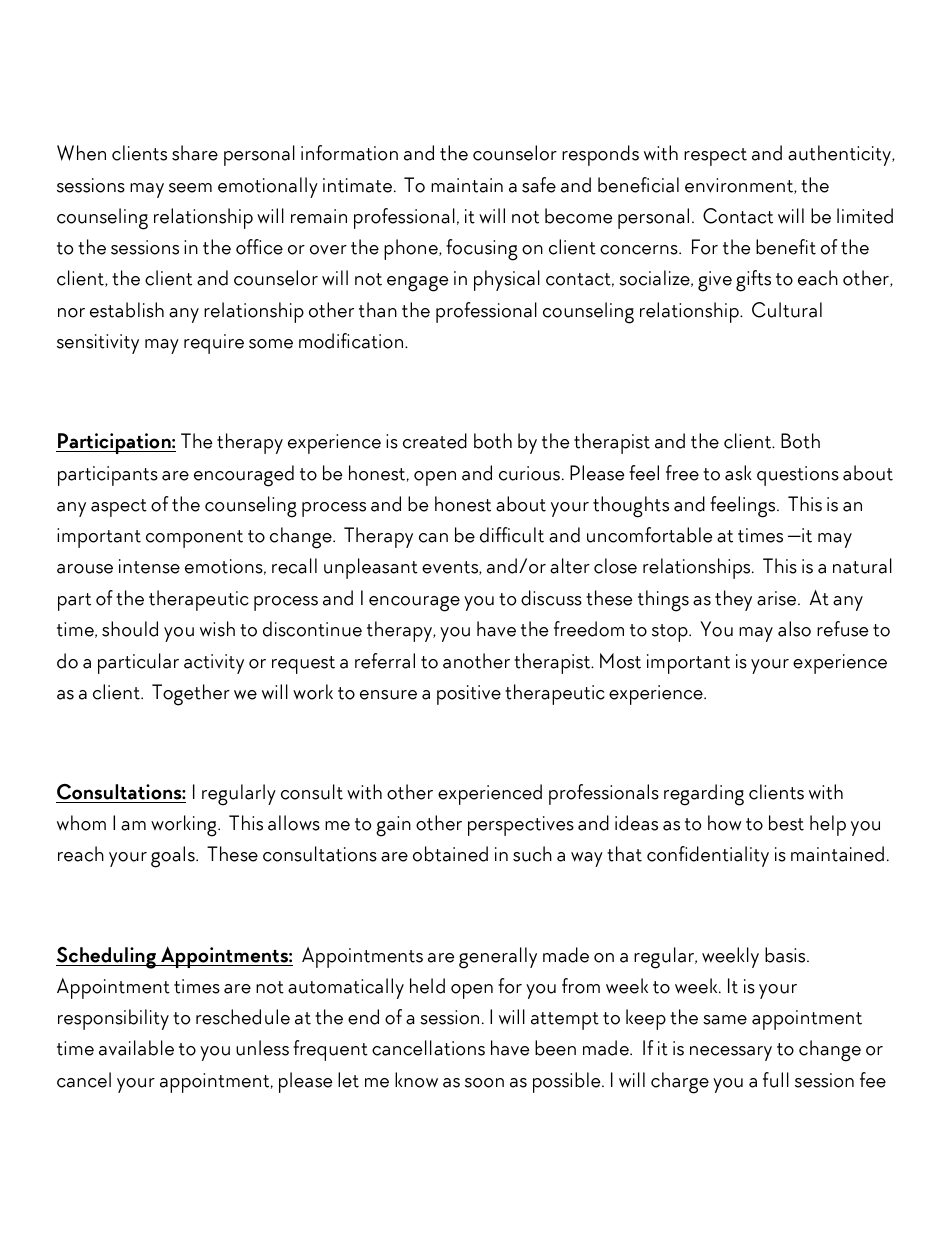 The image size is (952, 1233). Describe the element at coordinates (190, 188) in the page. I see `seem` at that location.
